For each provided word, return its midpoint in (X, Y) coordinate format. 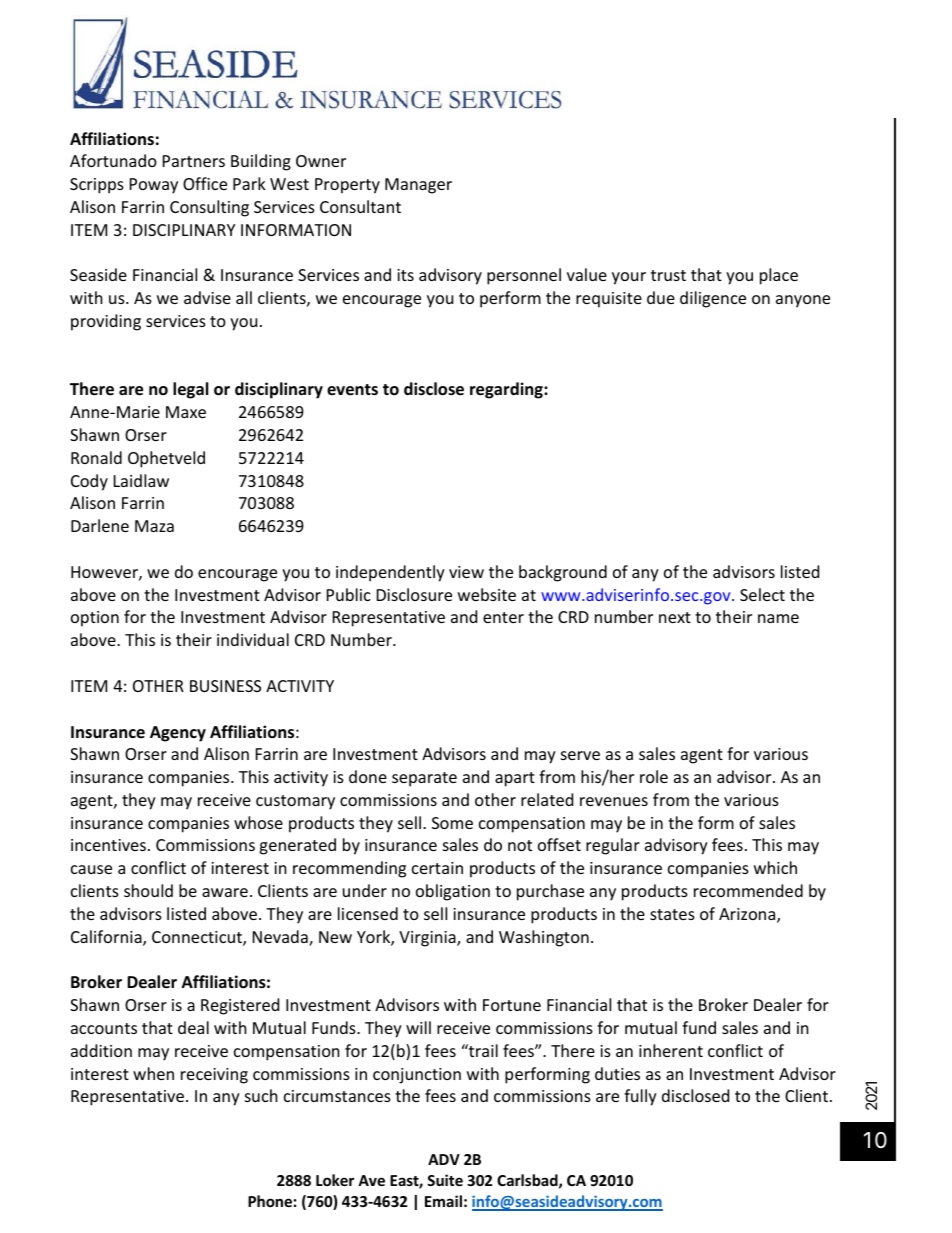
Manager (418, 186)
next (675, 617)
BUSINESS (225, 686)
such (261, 1095)
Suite (445, 1180)
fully (640, 1097)
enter (503, 617)
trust (668, 275)
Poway (154, 186)
